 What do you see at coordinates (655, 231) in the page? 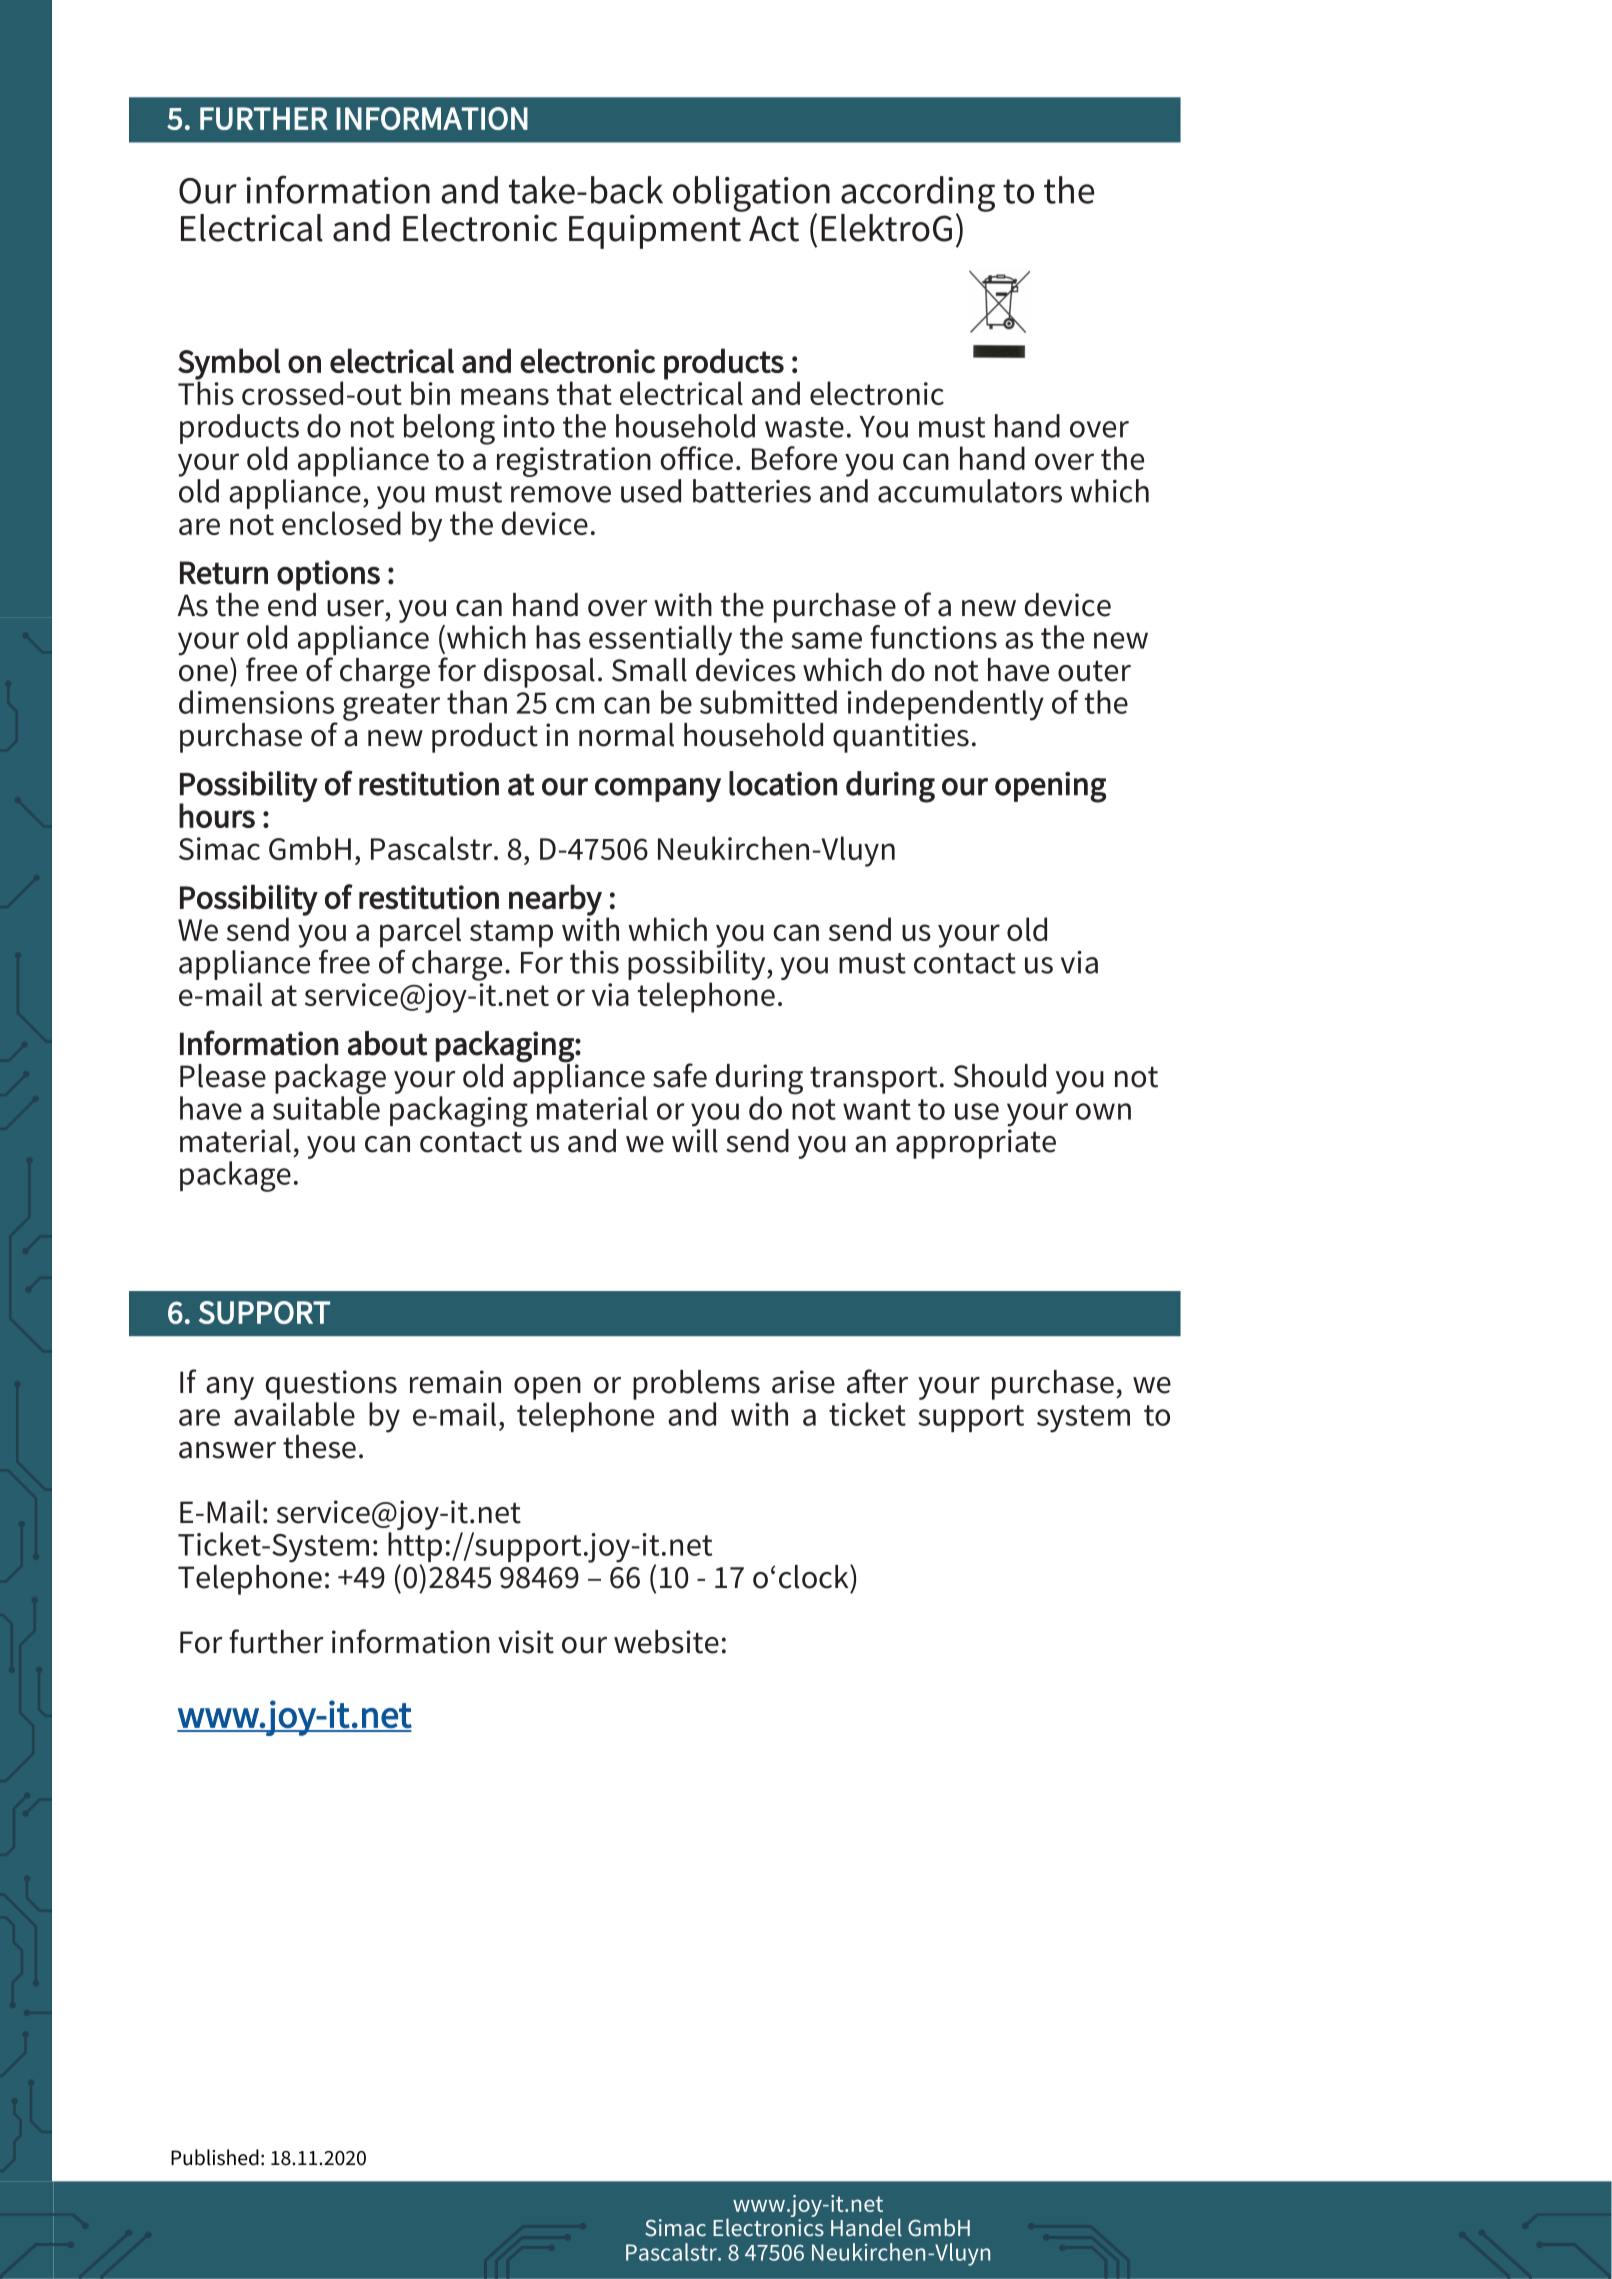
I see `Equipment` at bounding box center [655, 231].
